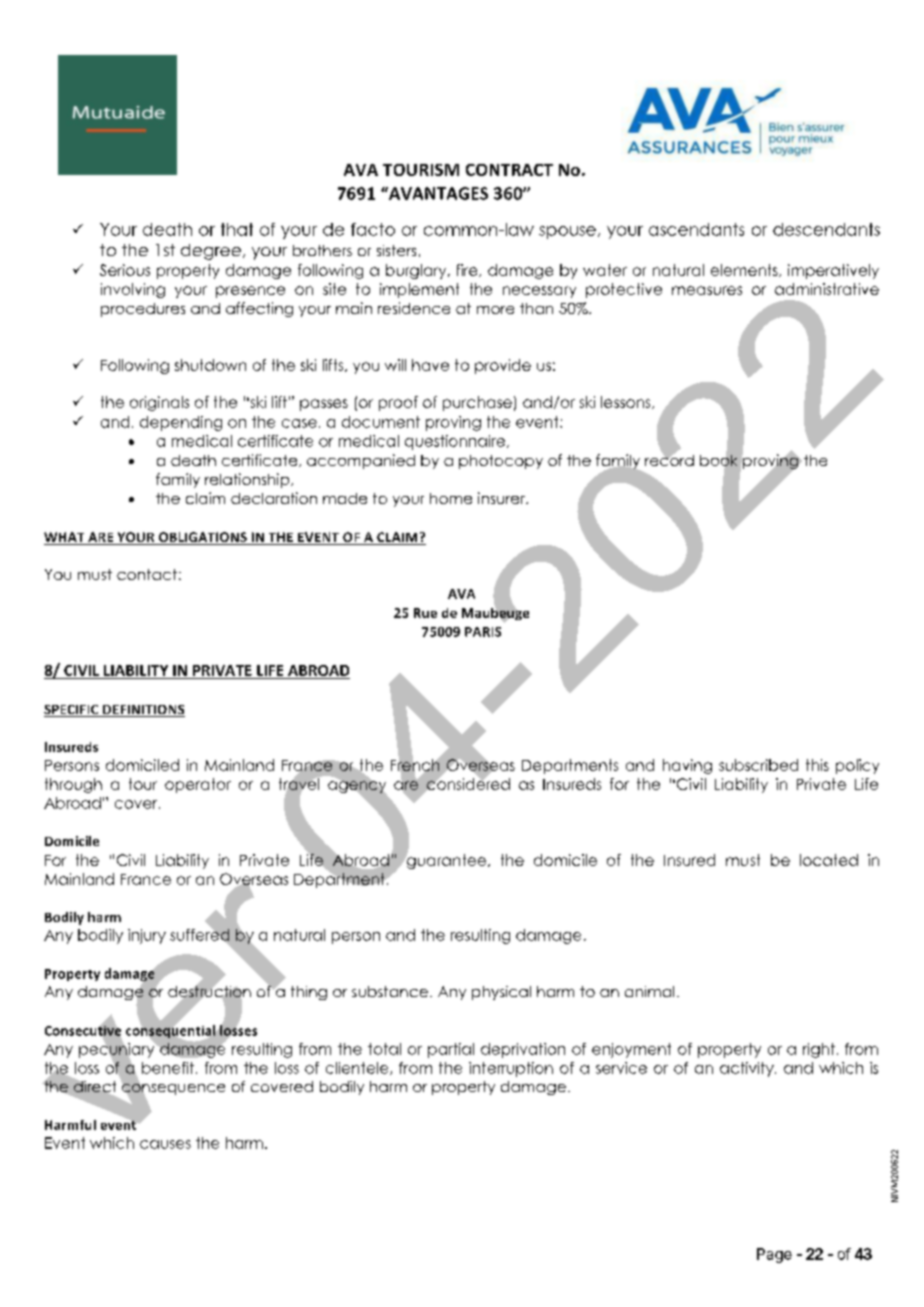  I want to click on interruption, so click(511, 1069).
